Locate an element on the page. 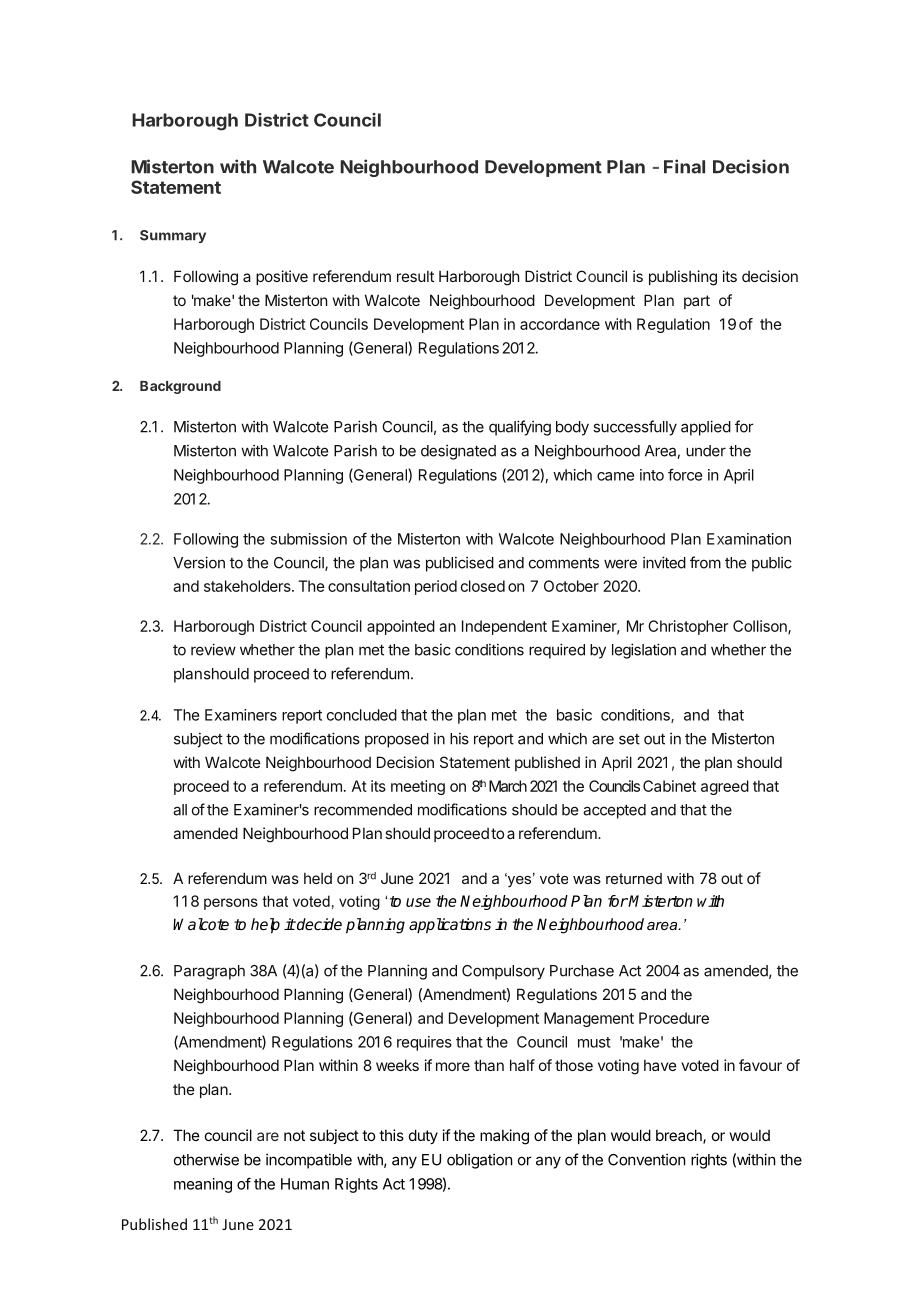  designated is located at coordinates (458, 452).
